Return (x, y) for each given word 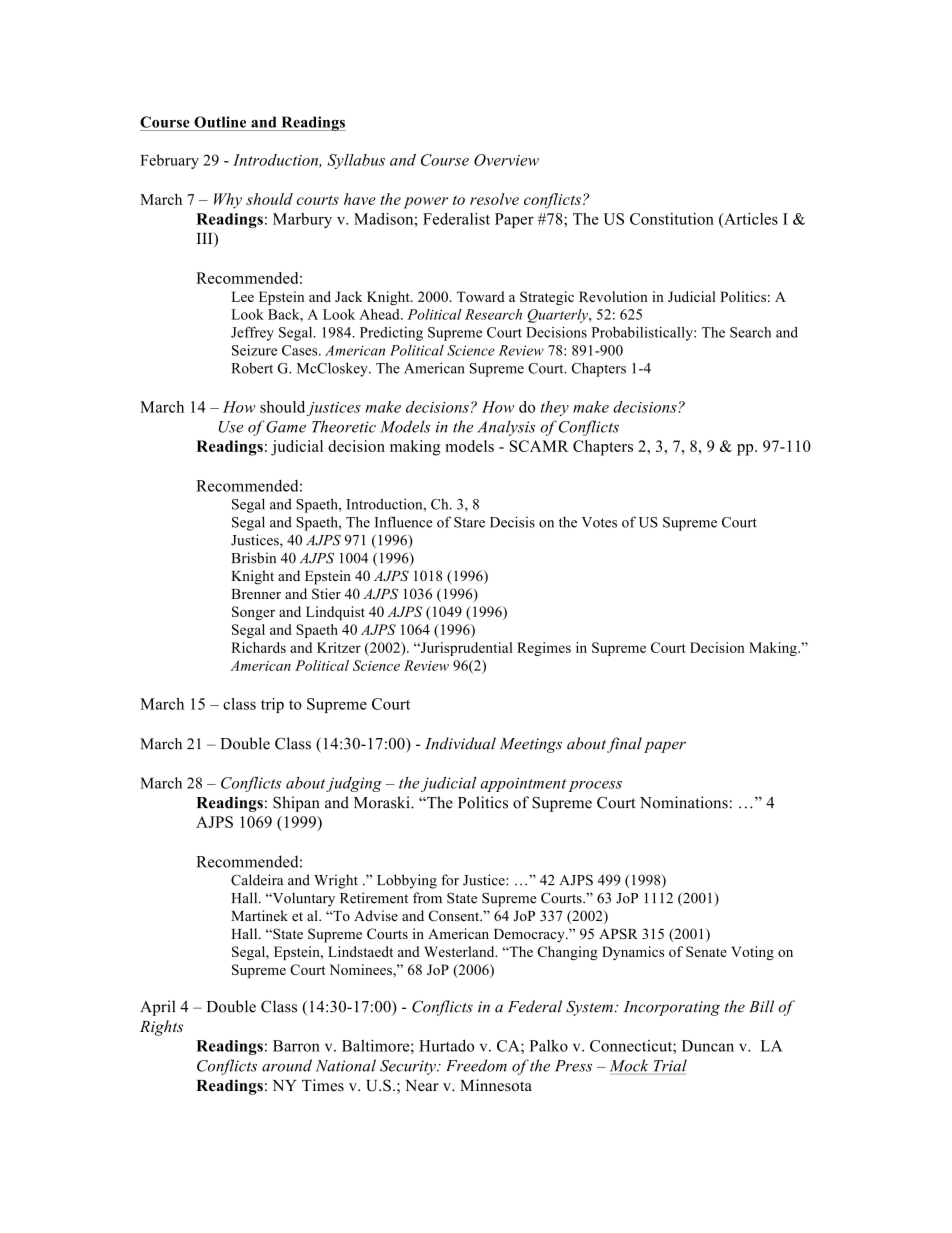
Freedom (476, 1065)
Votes (599, 522)
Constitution (672, 219)
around (287, 1065)
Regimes (544, 649)
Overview (506, 160)
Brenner (256, 594)
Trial (670, 1065)
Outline (220, 122)
